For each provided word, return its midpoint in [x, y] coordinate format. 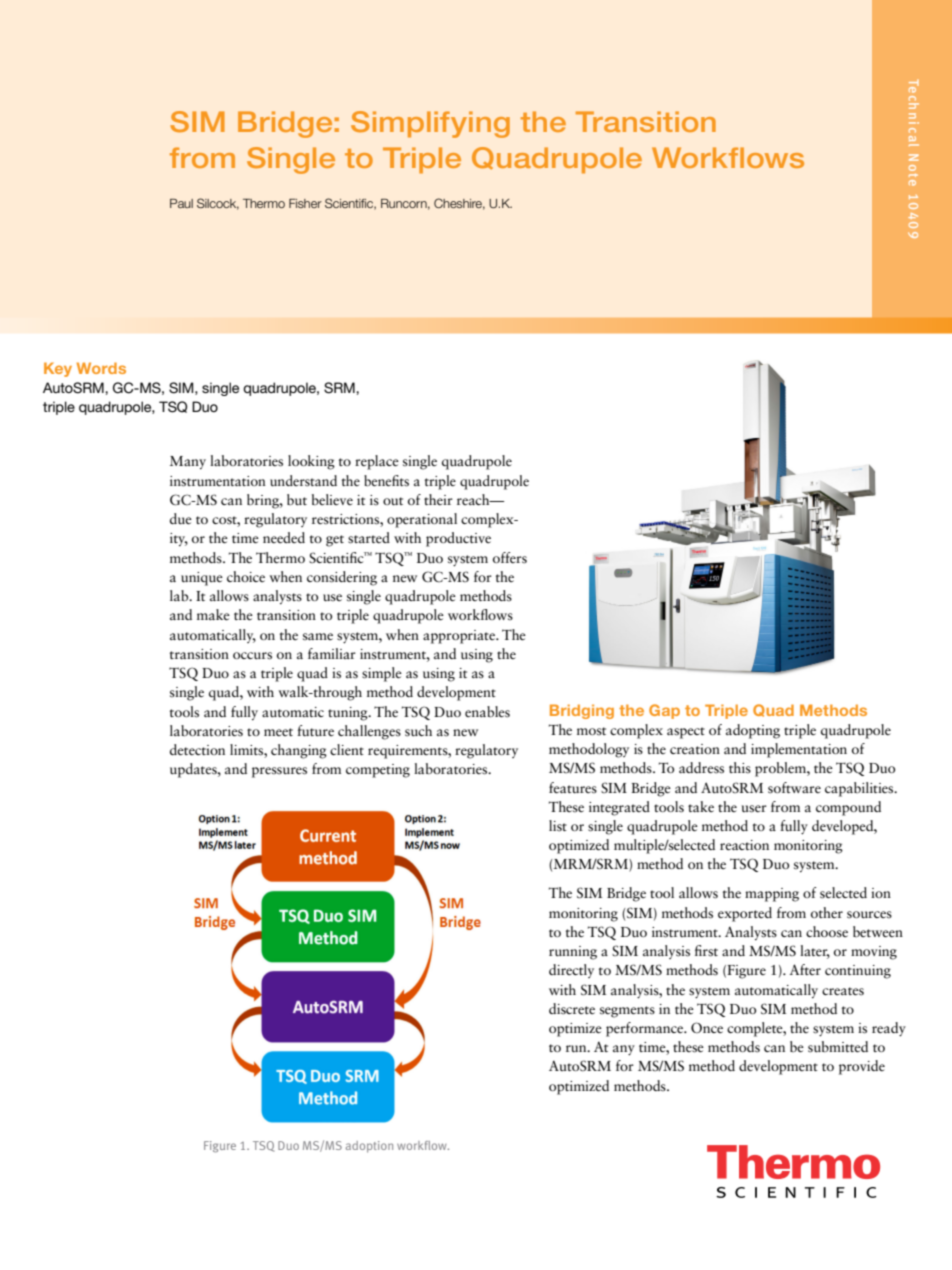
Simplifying [430, 124]
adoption [369, 1147]
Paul [181, 203]
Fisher [305, 203]
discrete [572, 1009]
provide [862, 1067]
